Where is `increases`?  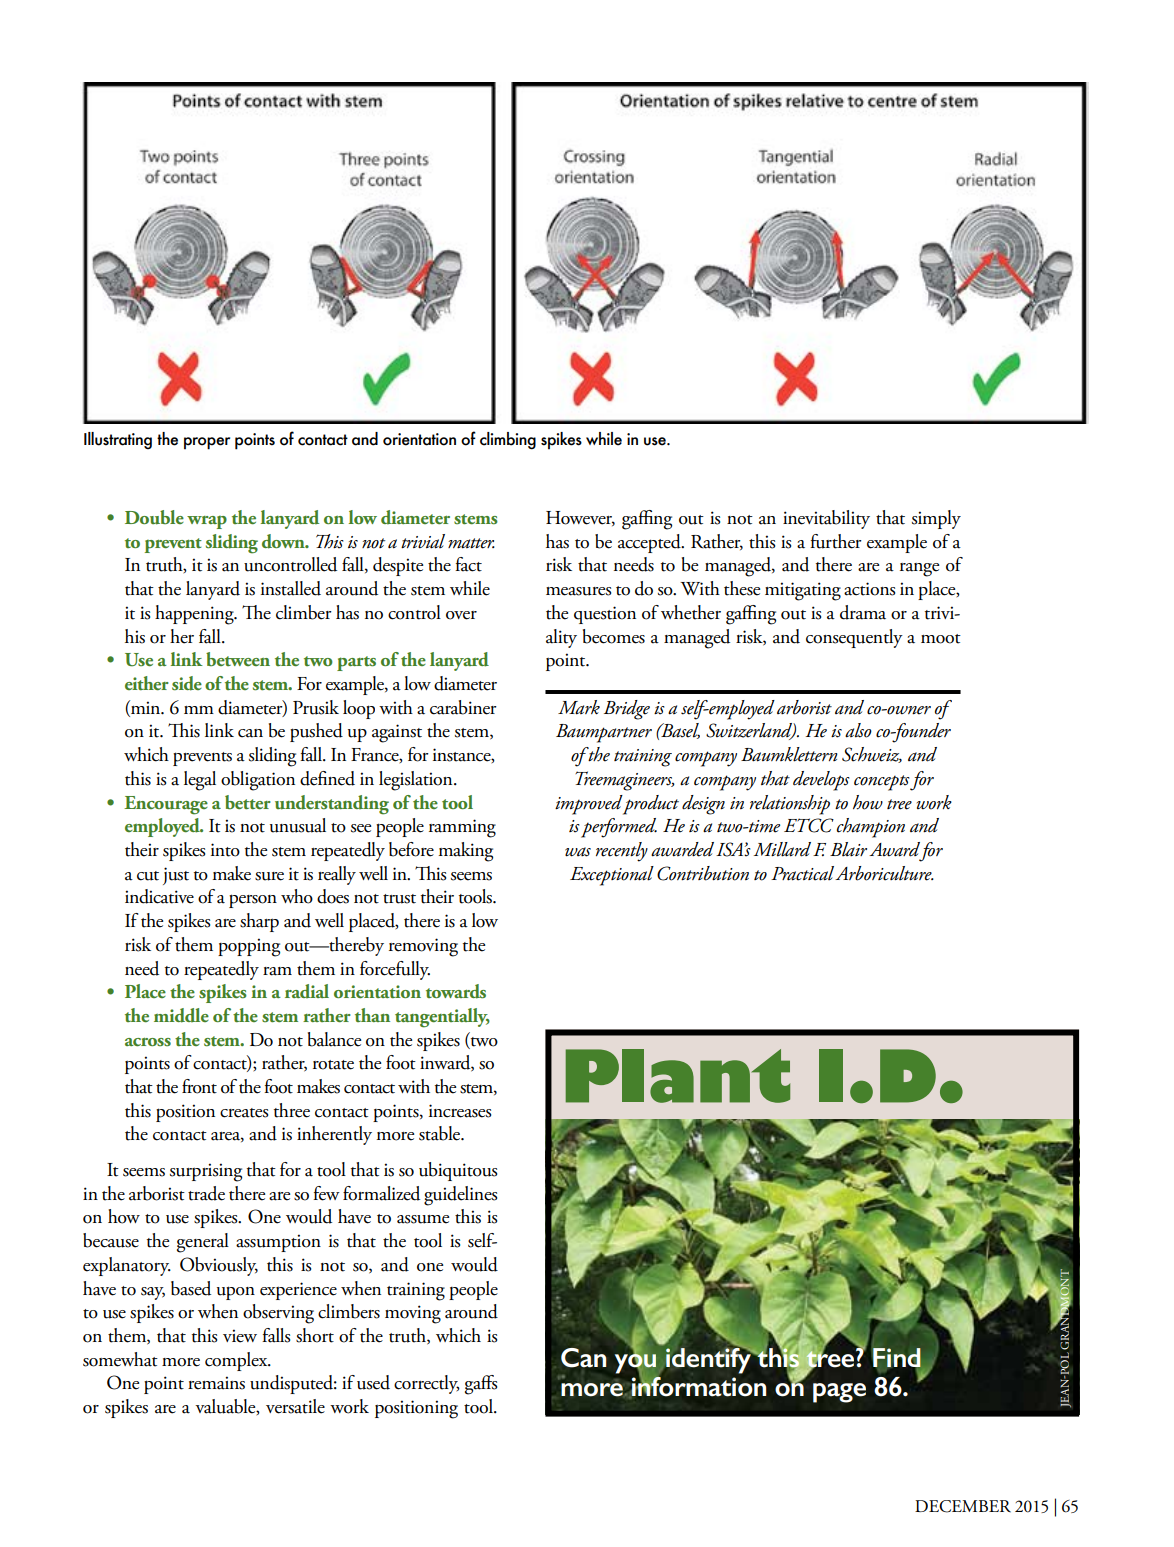 increases is located at coordinates (460, 1111).
